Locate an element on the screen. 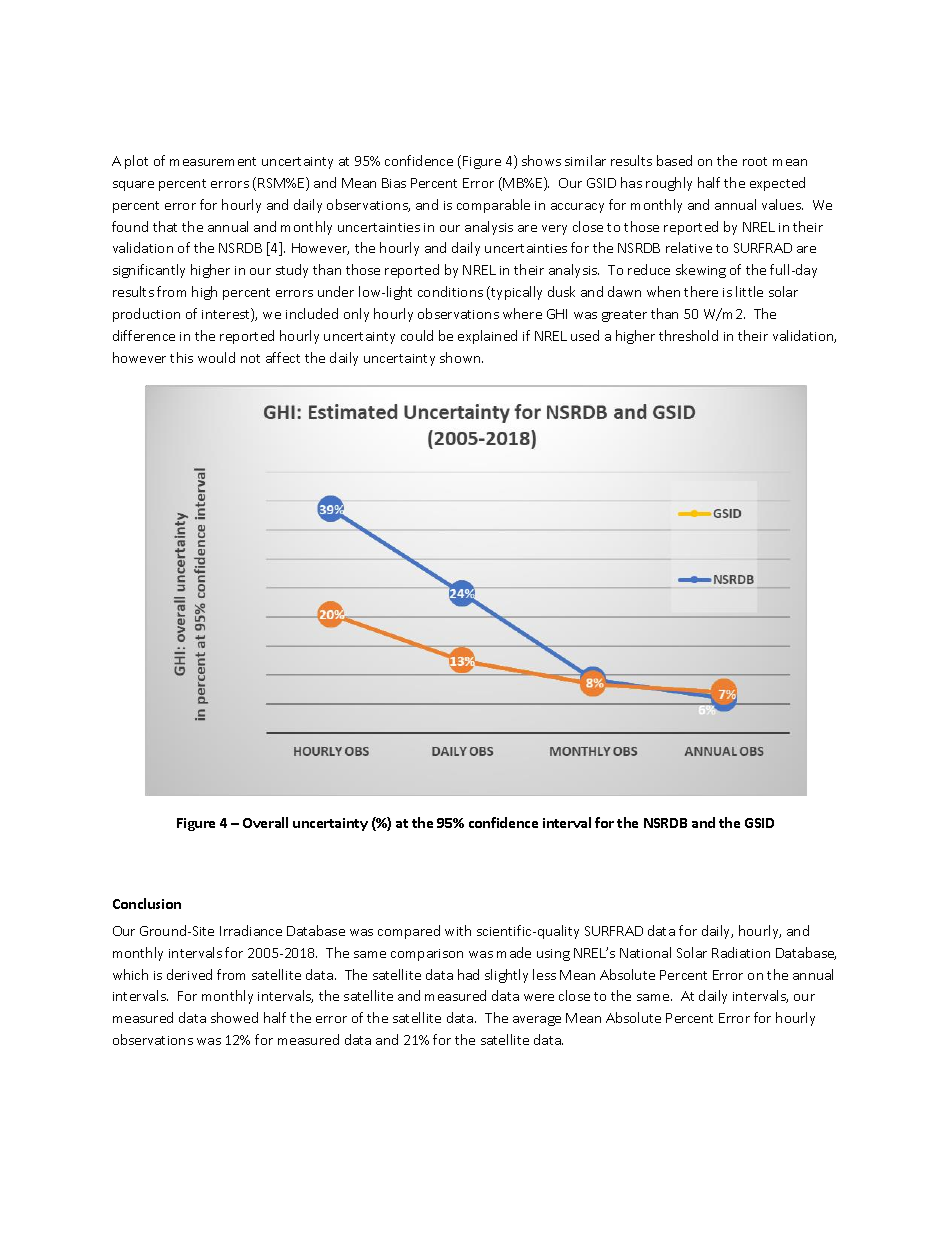 The width and height of the screenshot is (952, 1233). Overall is located at coordinates (265, 822).
